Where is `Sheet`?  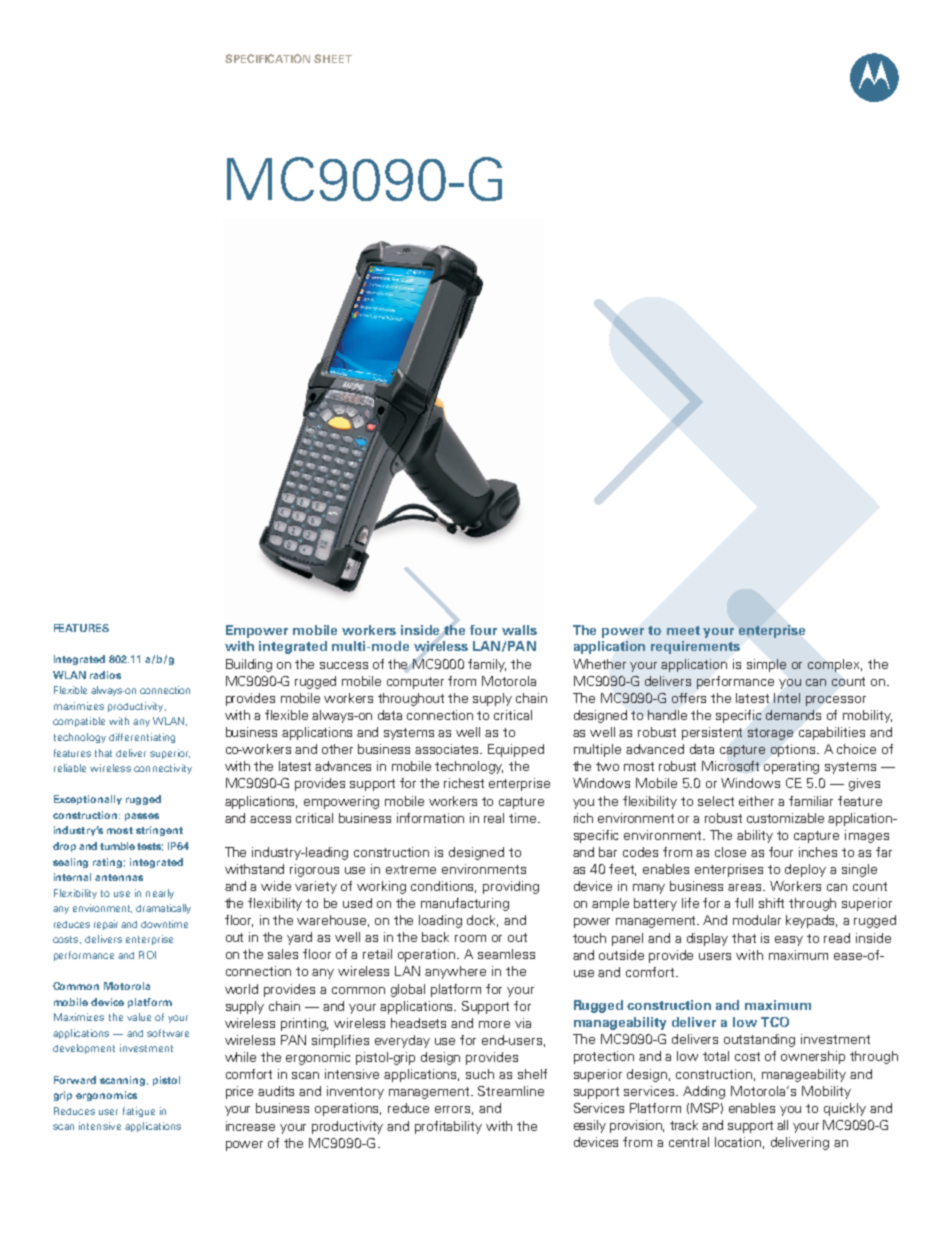
Sheet is located at coordinates (333, 58).
